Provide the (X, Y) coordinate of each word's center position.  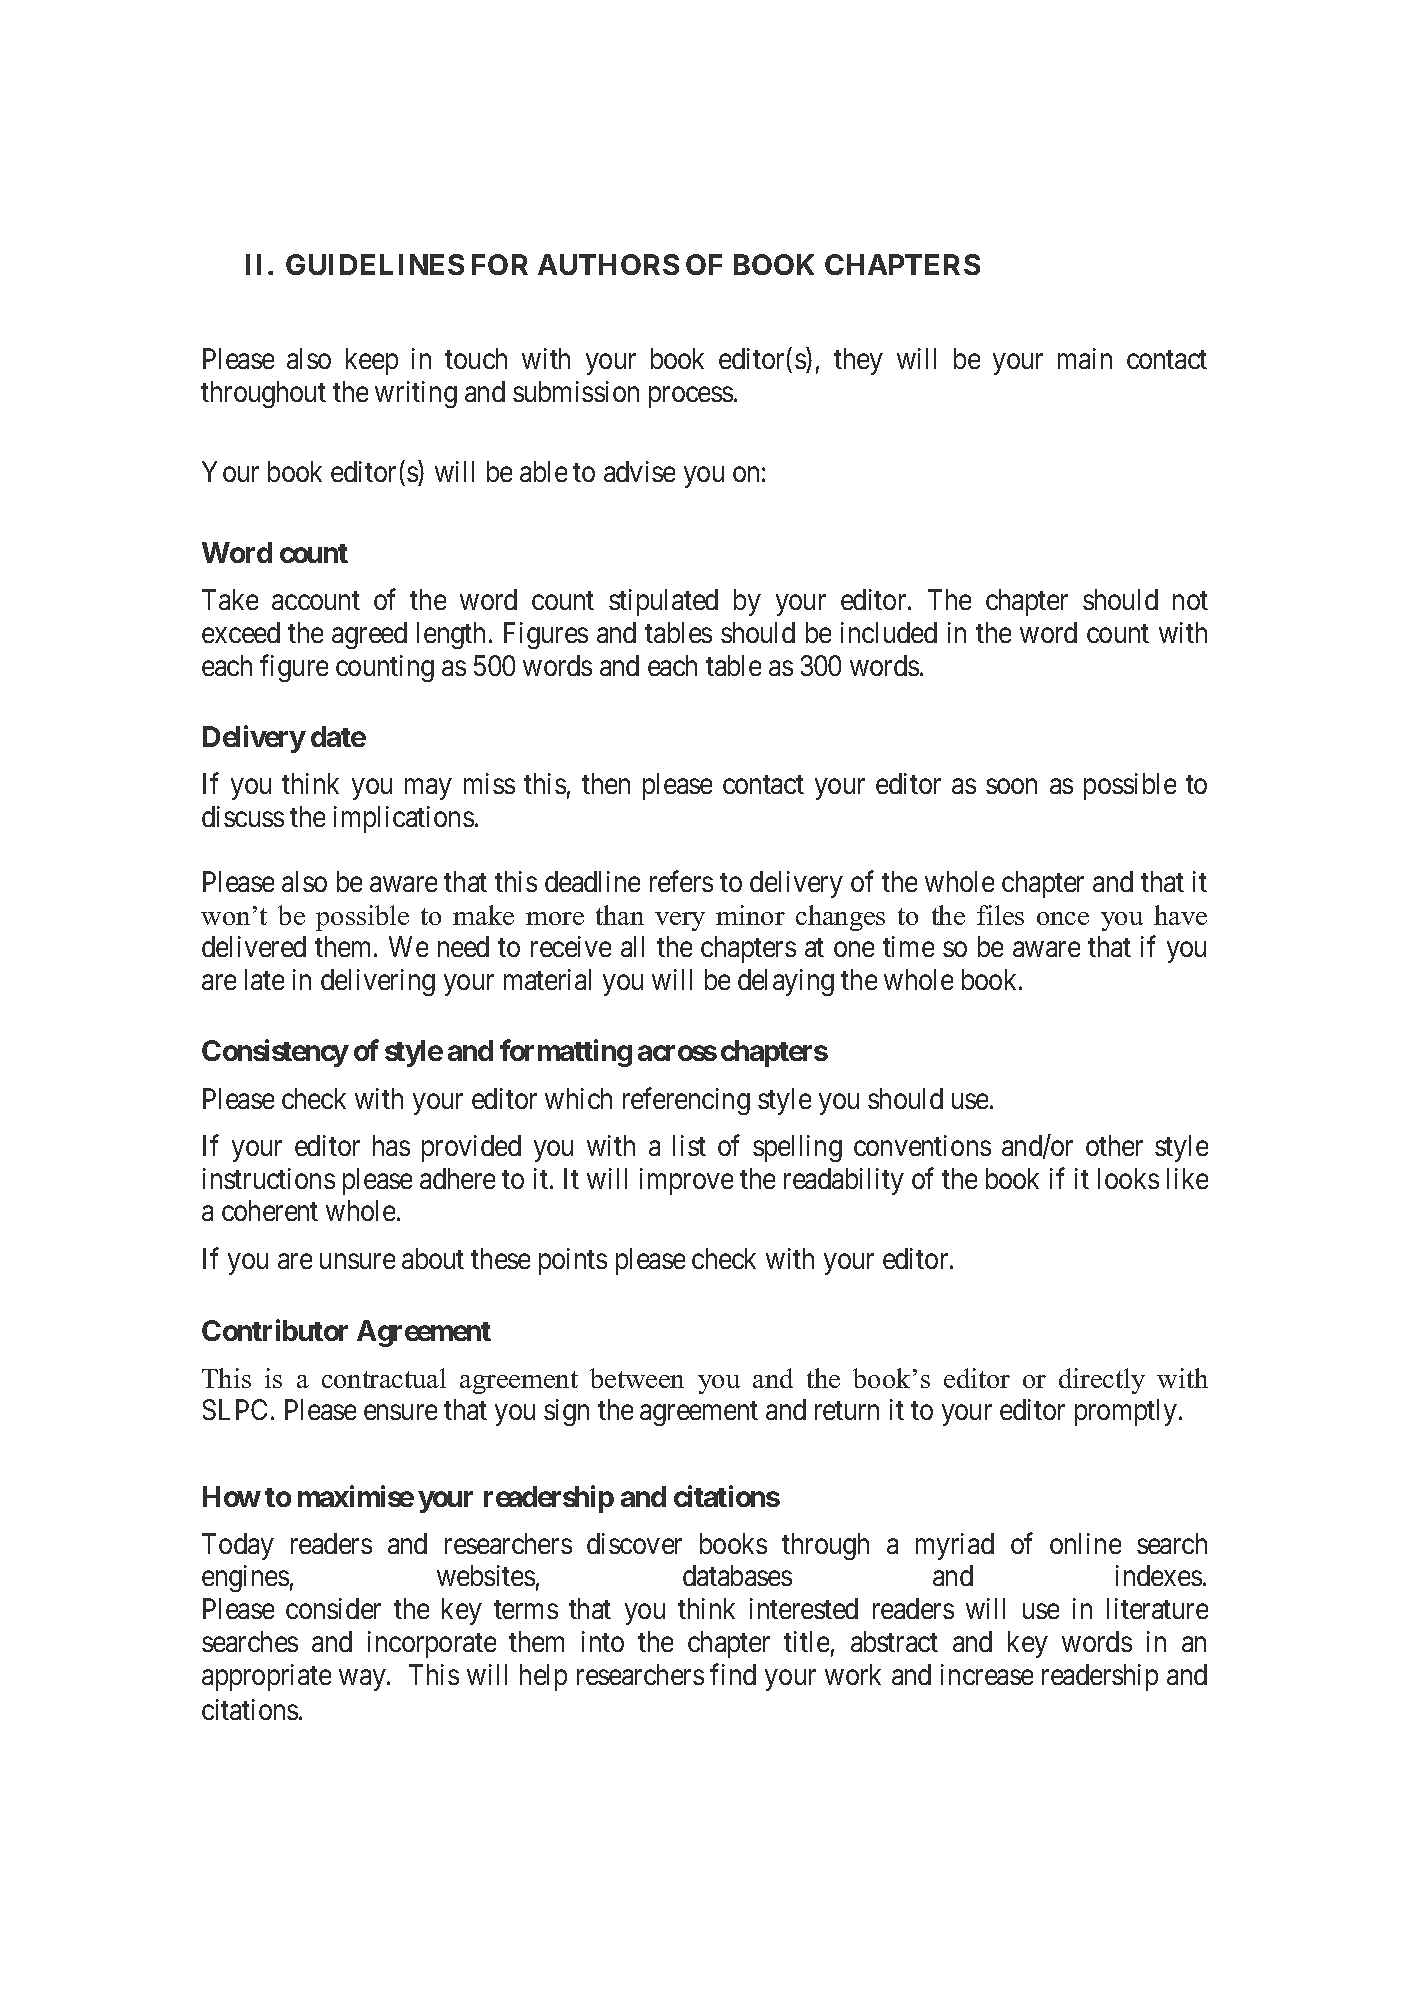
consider (333, 1608)
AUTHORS (608, 264)
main (1085, 358)
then (606, 783)
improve (686, 1181)
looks (1128, 1178)
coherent (270, 1210)
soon (1011, 786)
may (428, 789)
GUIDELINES (375, 264)
